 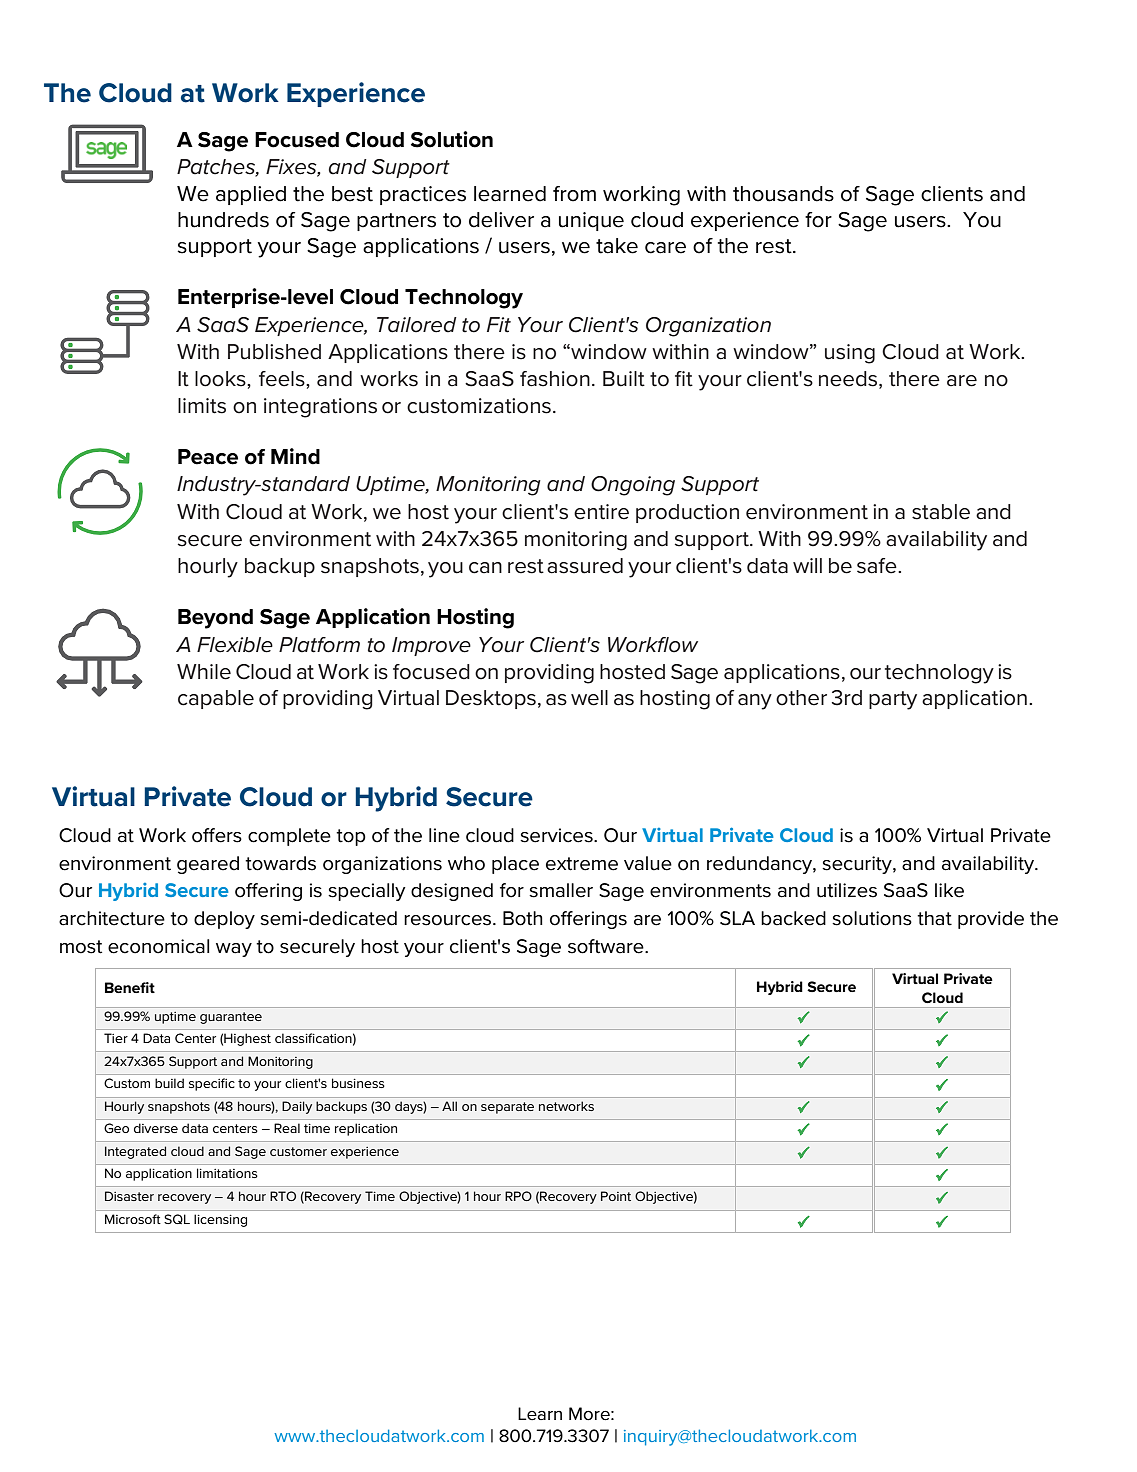 I want to click on hundreds, so click(x=223, y=220).
